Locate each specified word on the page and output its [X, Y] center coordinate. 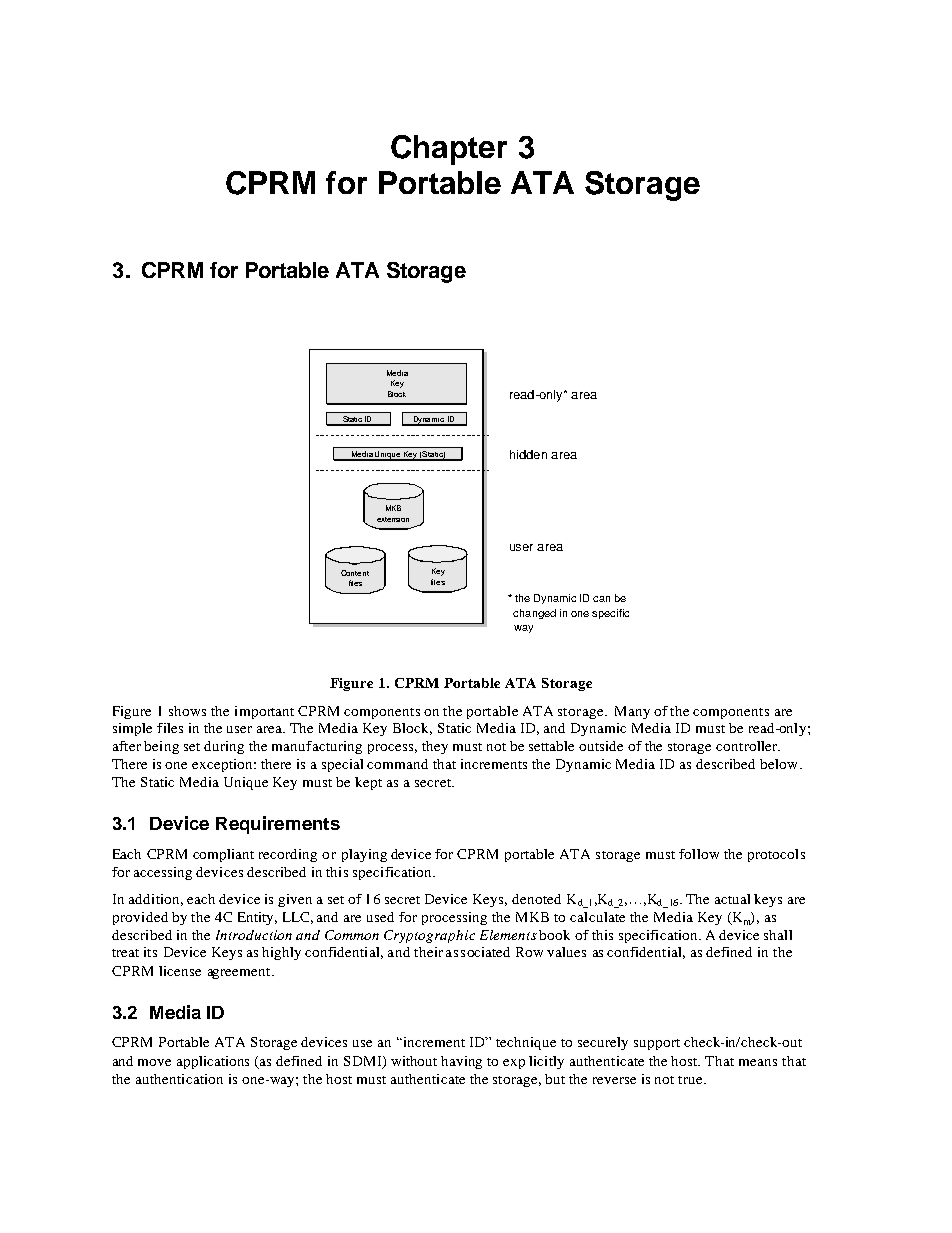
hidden [528, 454]
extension [393, 519]
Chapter [449, 150]
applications [213, 1062]
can [601, 599]
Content [355, 573]
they [435, 747]
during [224, 747]
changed [534, 614]
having [461, 1062]
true [691, 1080]
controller [748, 746]
